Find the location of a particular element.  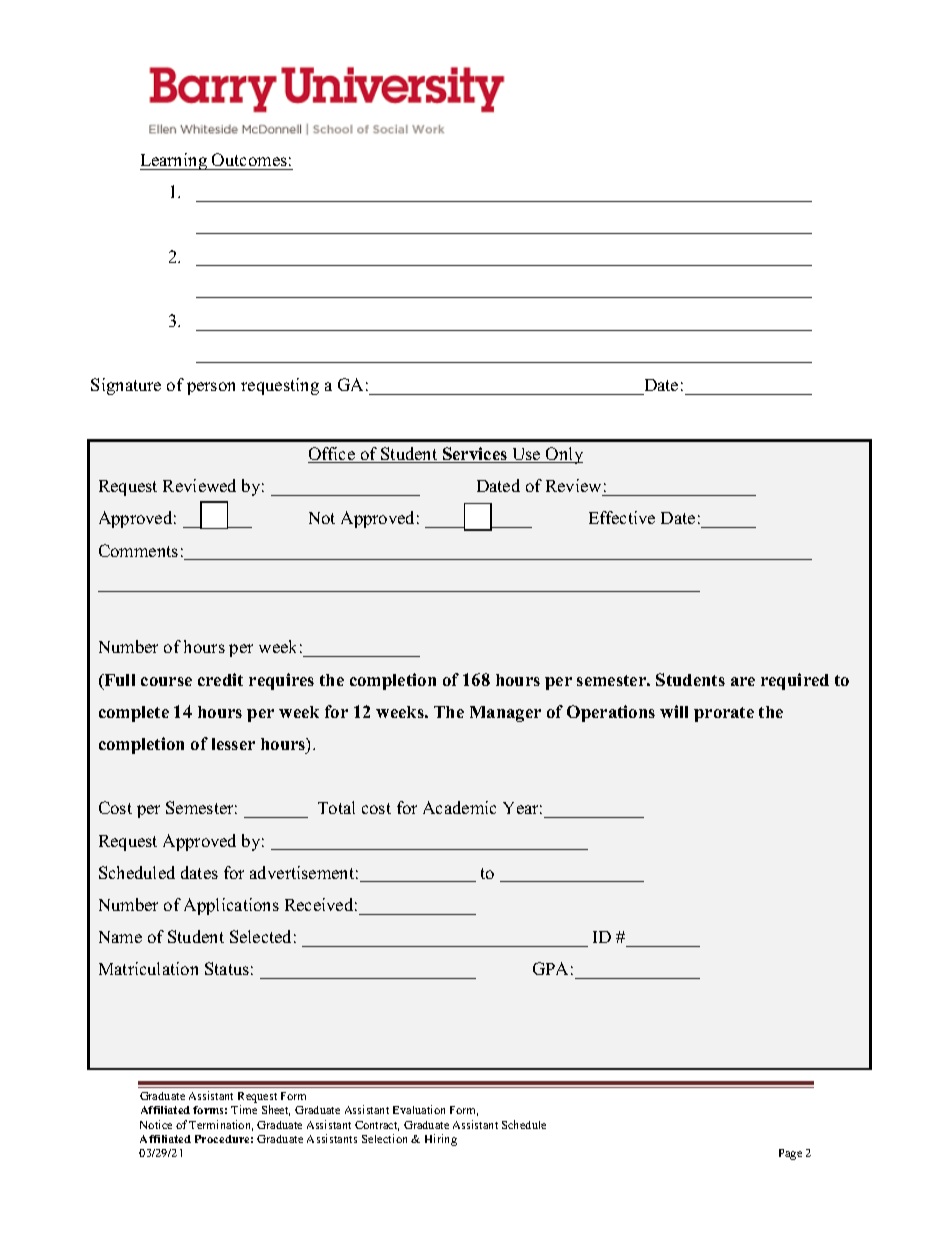

Services is located at coordinates (475, 455).
